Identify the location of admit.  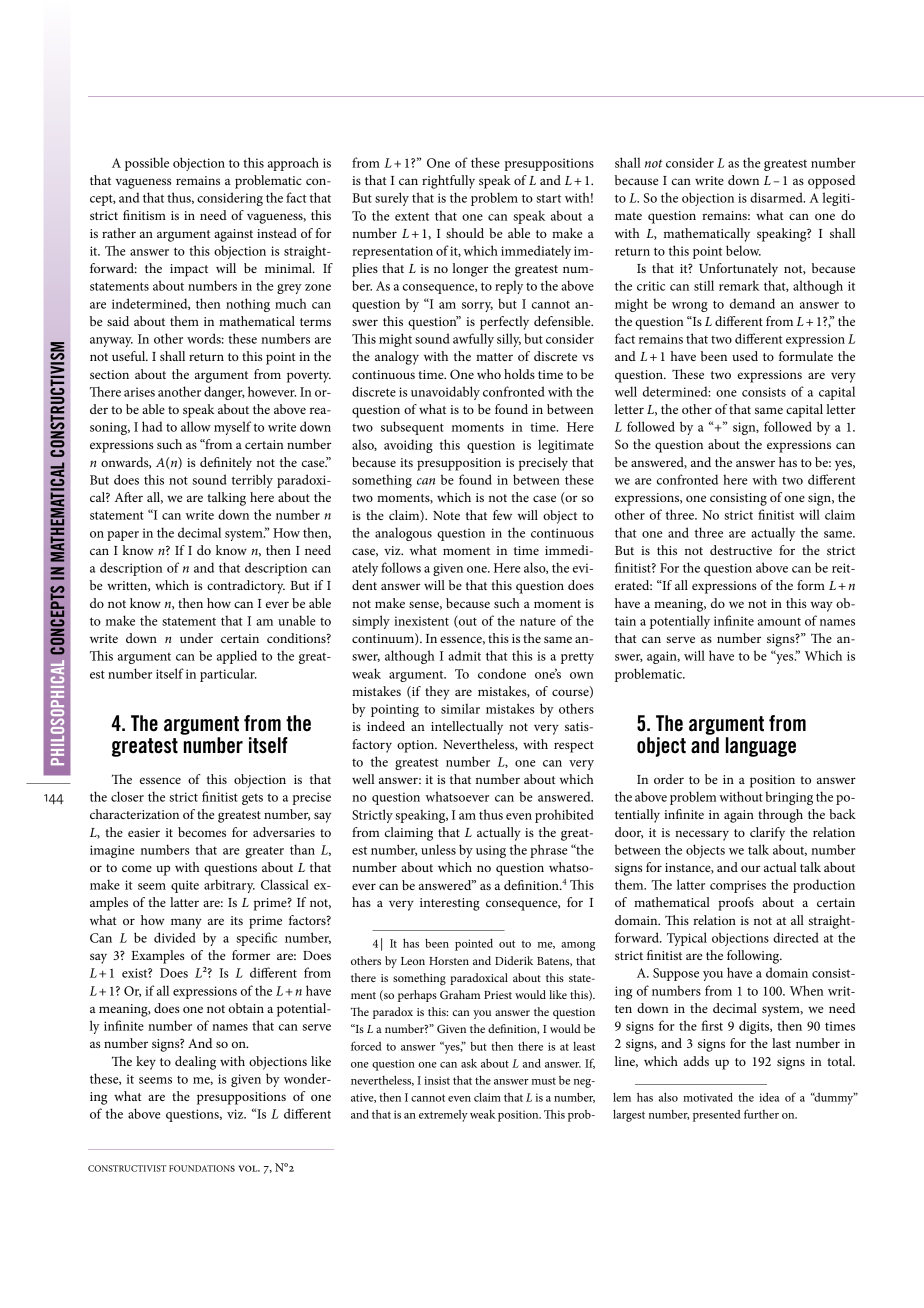
(464, 655).
